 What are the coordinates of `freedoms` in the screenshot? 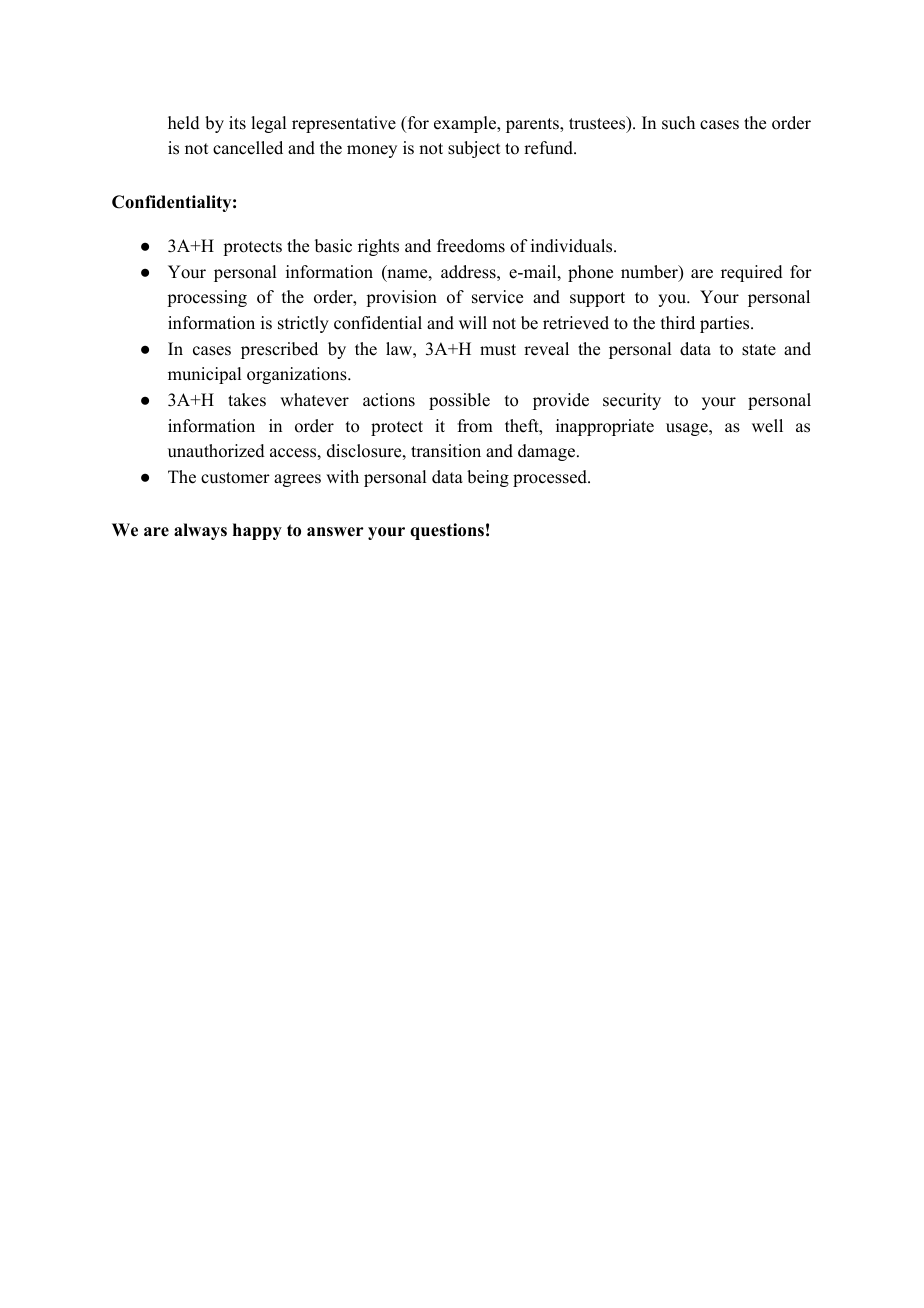 It's located at (471, 246).
